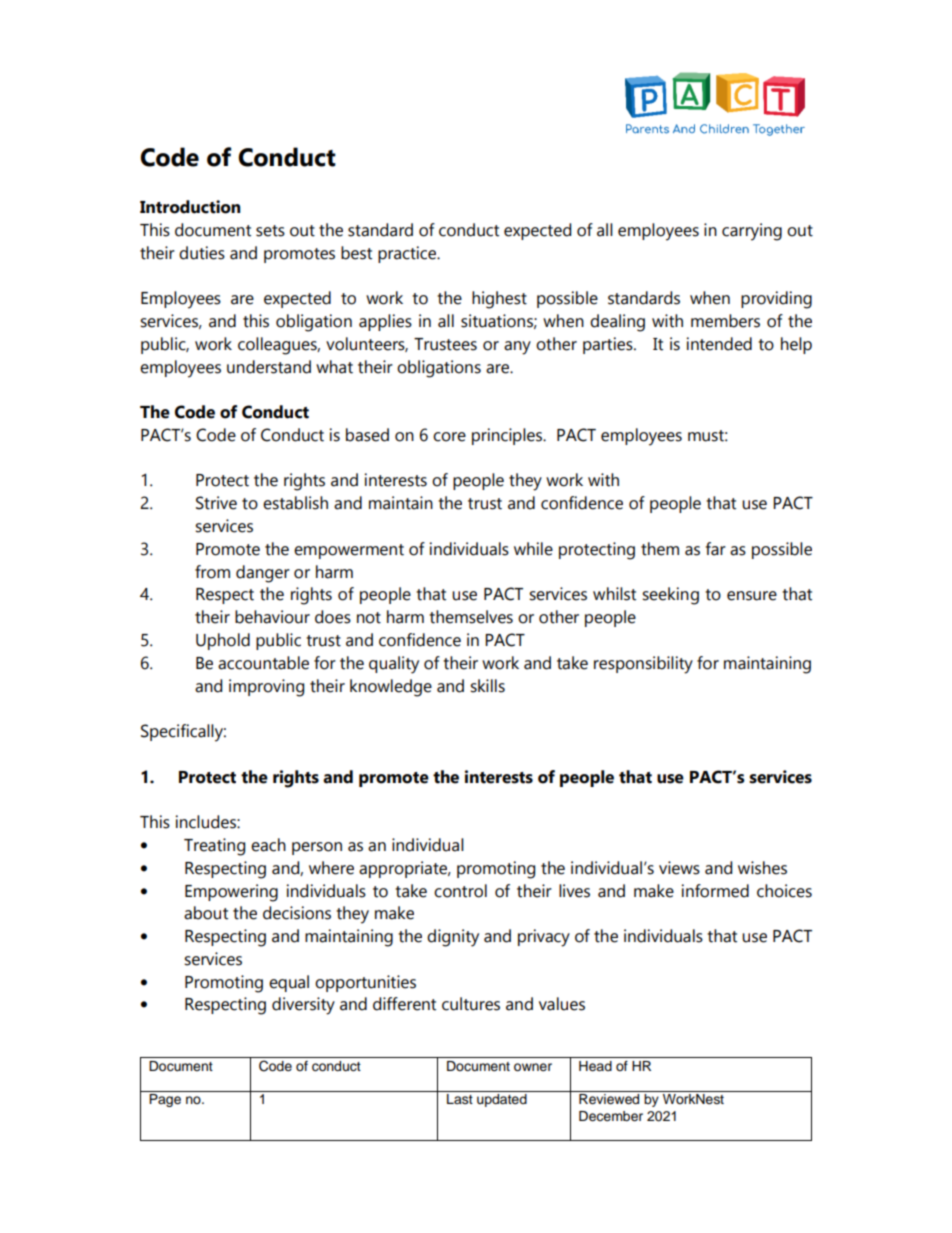 The image size is (952, 1233). I want to click on far, so click(716, 549).
